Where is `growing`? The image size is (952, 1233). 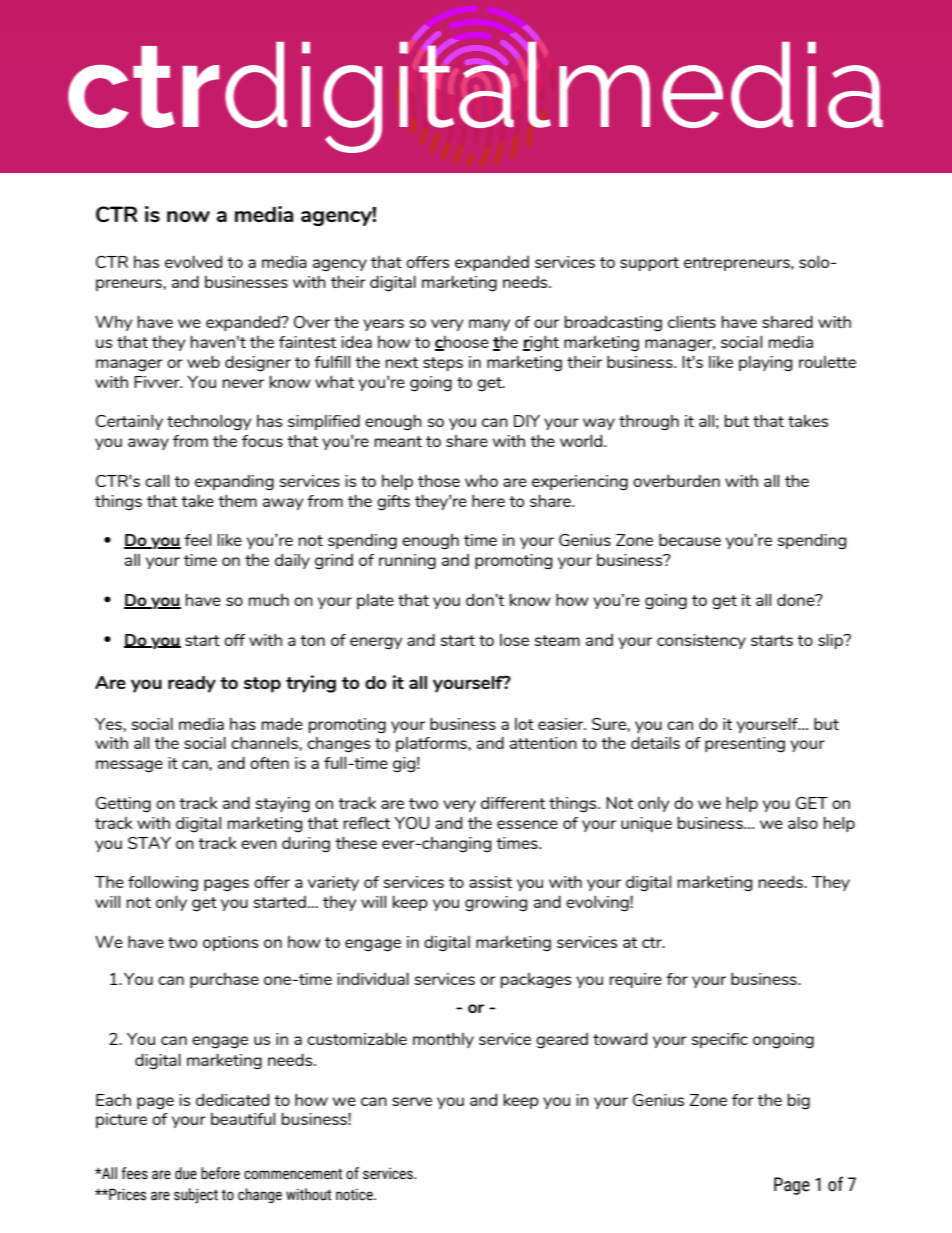
growing is located at coordinates (496, 904).
